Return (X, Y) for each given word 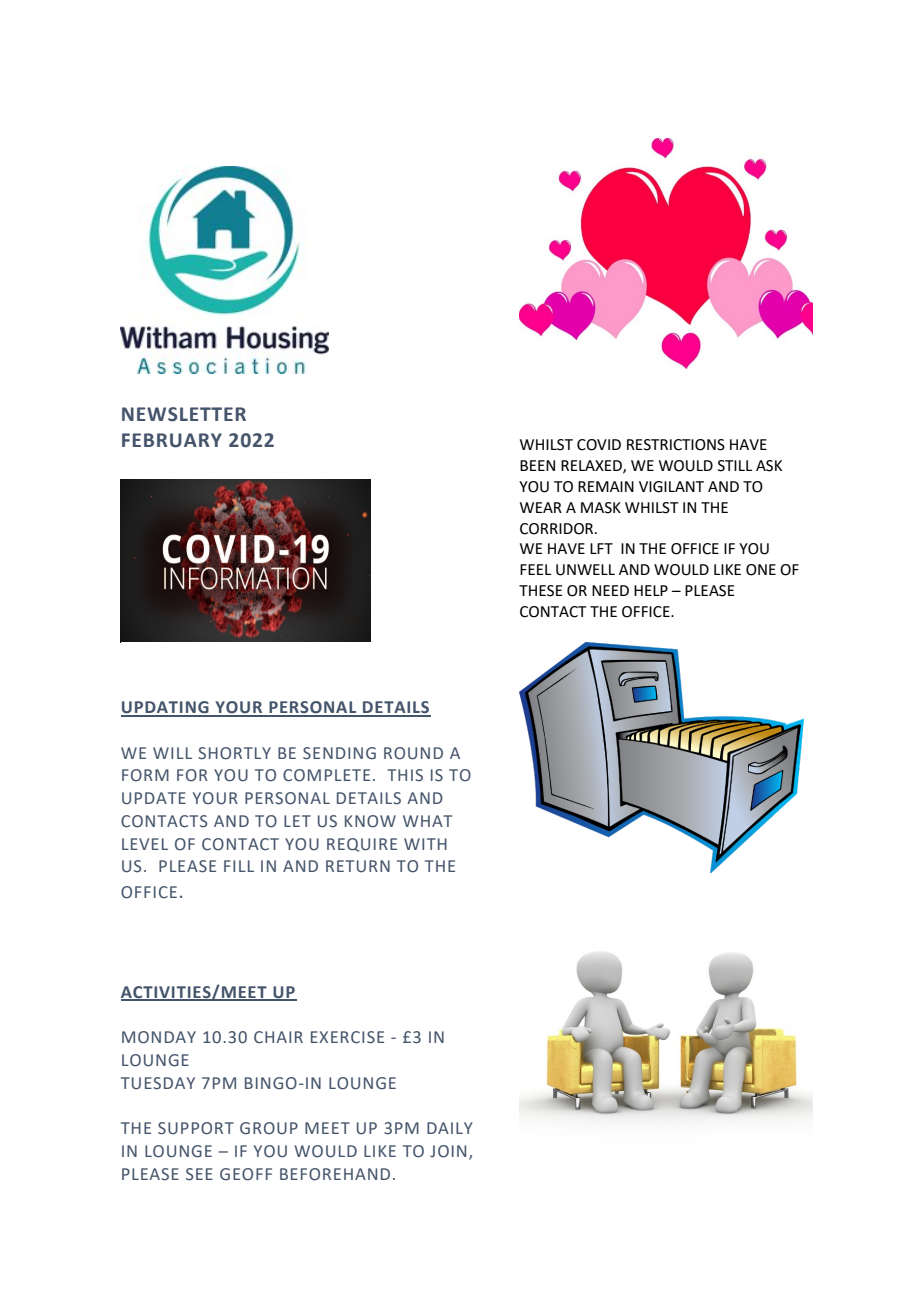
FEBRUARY (172, 440)
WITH (425, 844)
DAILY (449, 1128)
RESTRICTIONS (676, 445)
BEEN (537, 465)
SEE (199, 1174)
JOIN (448, 1151)
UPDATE (154, 798)
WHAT (427, 821)
